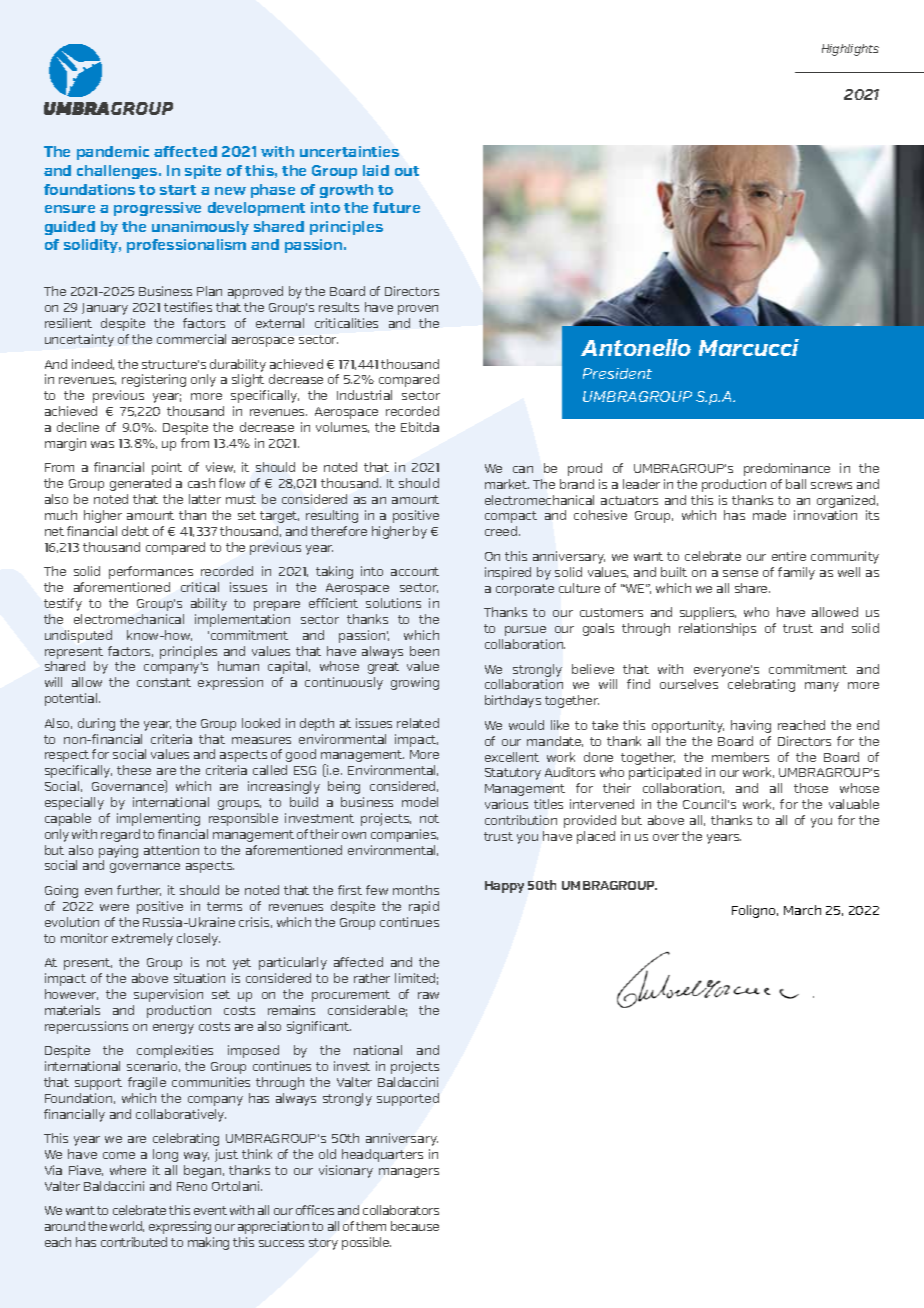  What do you see at coordinates (507, 484) in the screenshot?
I see `market` at bounding box center [507, 484].
